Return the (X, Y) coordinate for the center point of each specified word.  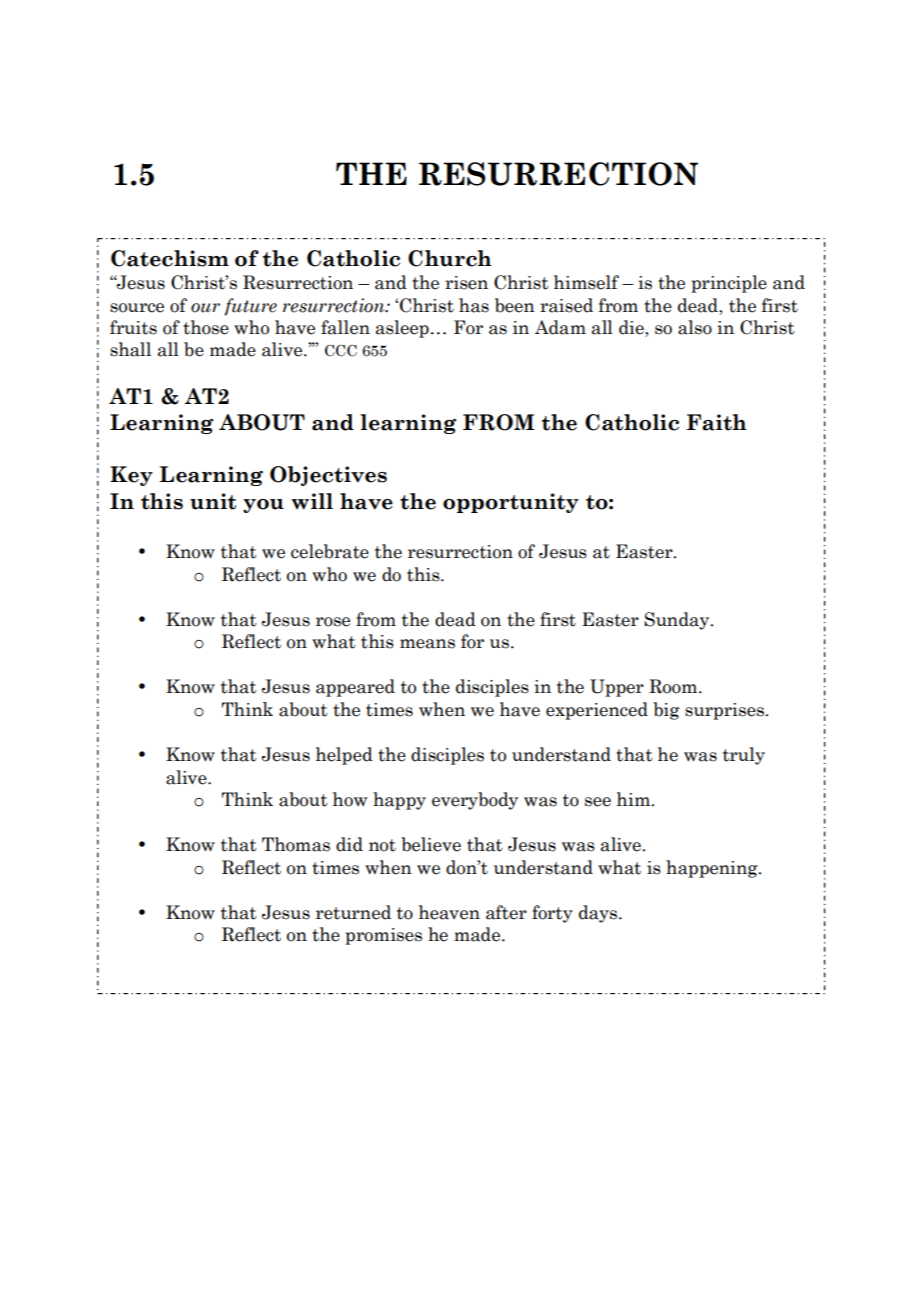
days (599, 914)
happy (399, 801)
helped (344, 756)
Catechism (170, 258)
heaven (449, 912)
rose (333, 622)
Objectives (328, 476)
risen (466, 283)
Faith (716, 422)
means (427, 644)
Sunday (678, 621)
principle (729, 284)
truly (744, 756)
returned (353, 912)
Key (131, 476)
